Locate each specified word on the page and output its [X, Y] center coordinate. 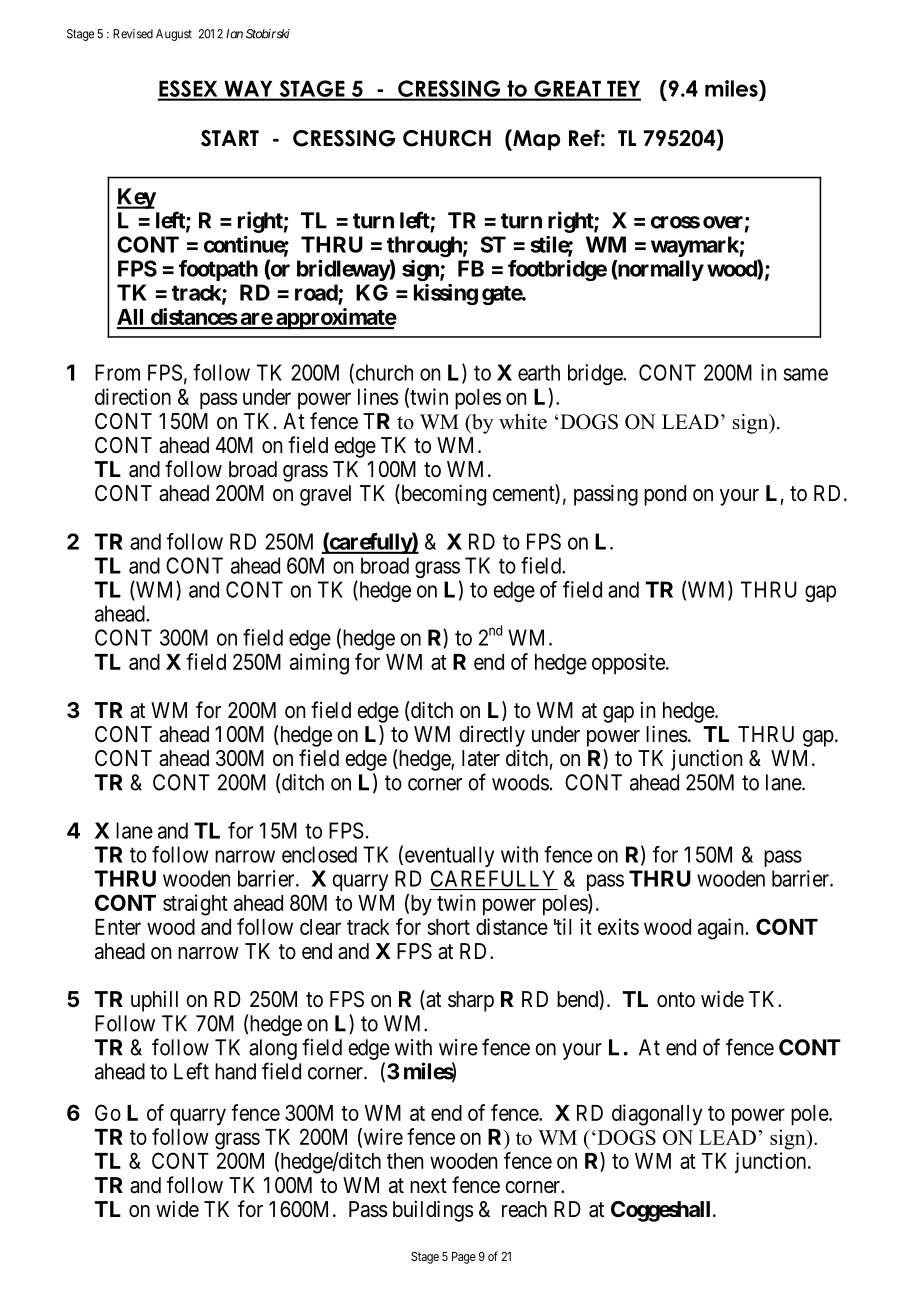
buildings [433, 1211]
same [805, 374]
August [174, 35]
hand [235, 1071]
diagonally [657, 1115]
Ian [234, 34]
